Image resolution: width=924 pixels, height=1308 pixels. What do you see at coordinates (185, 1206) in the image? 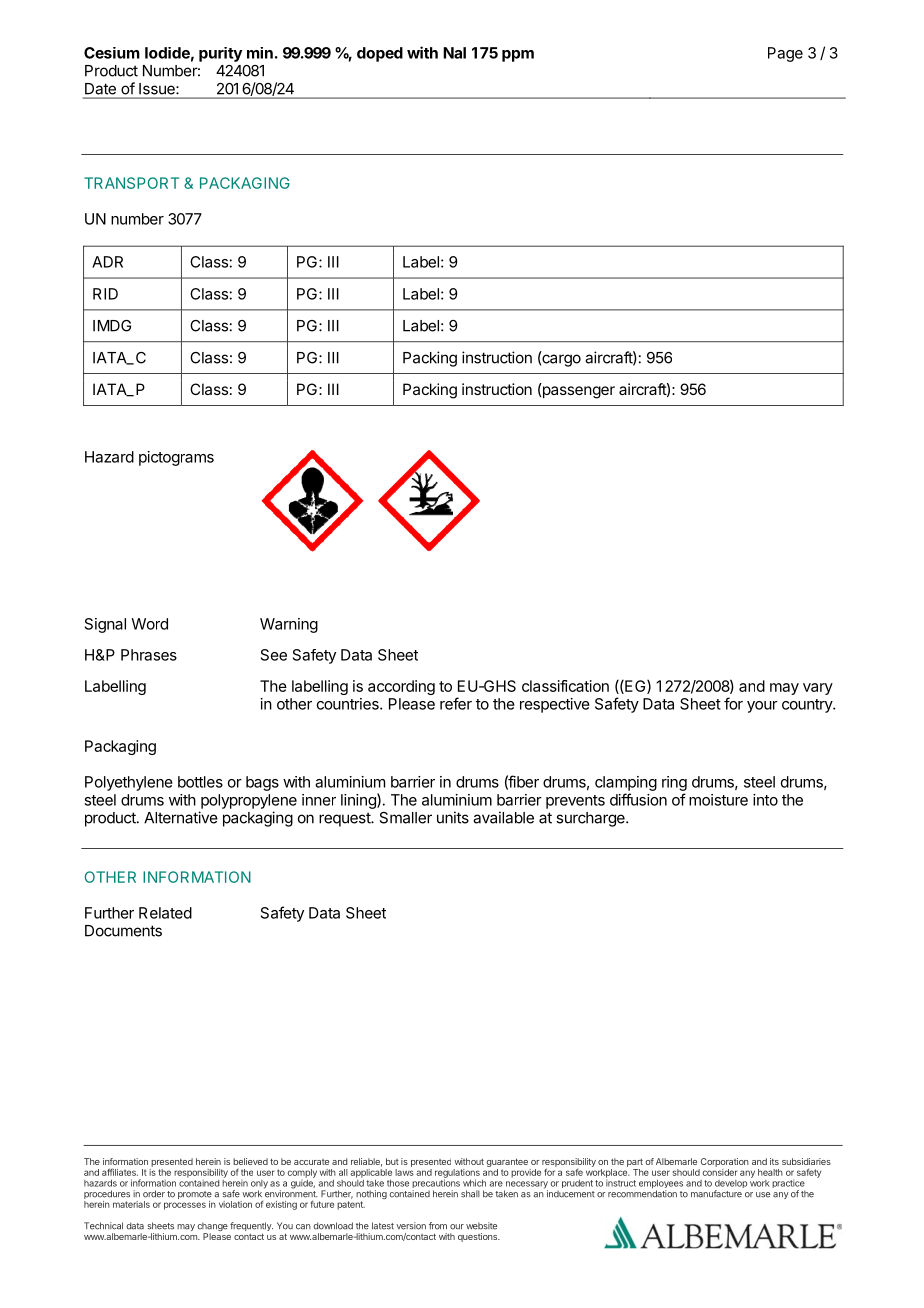
I see `processes` at bounding box center [185, 1206].
